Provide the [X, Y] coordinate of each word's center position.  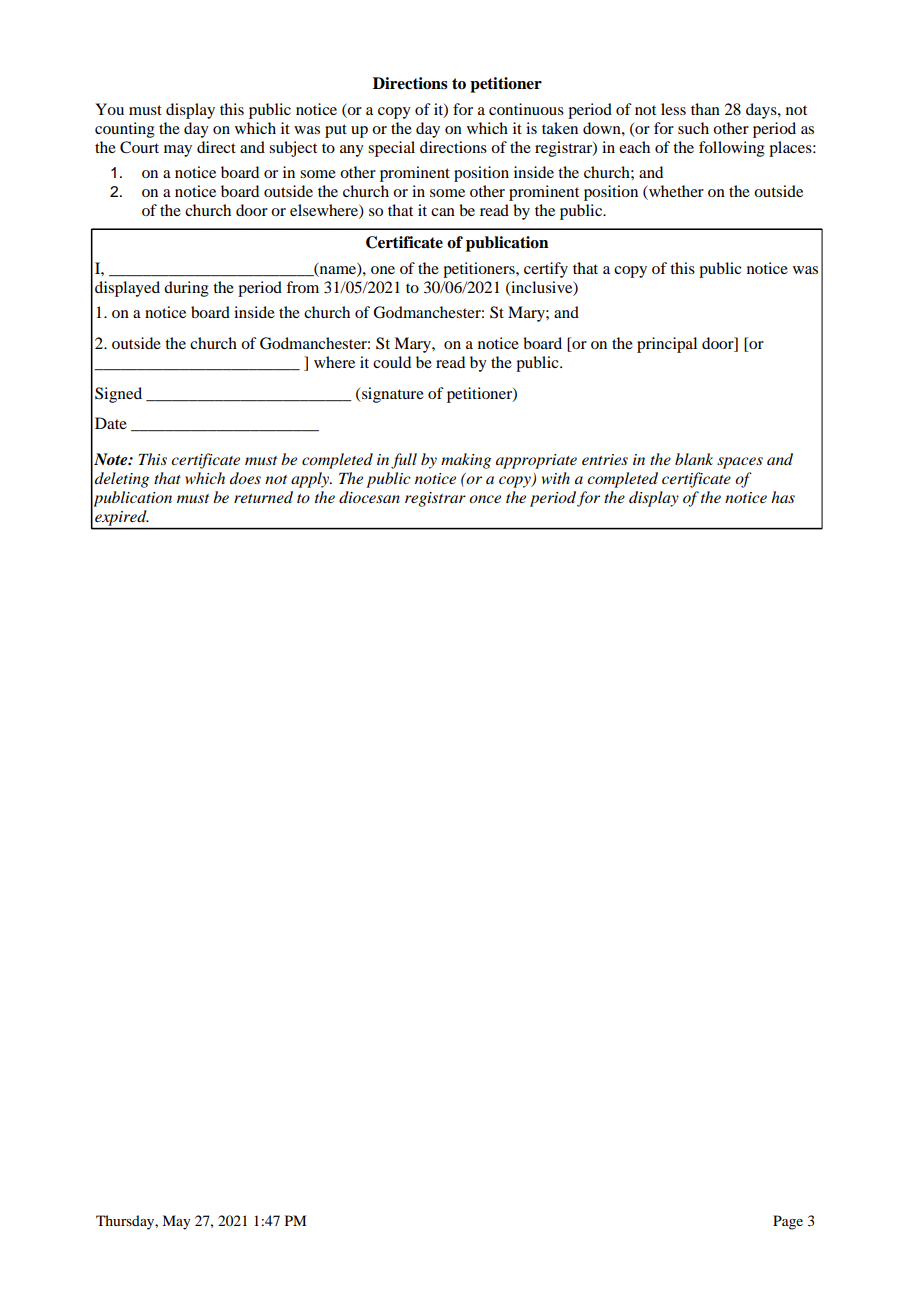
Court [139, 147]
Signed [118, 395]
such [693, 128]
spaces [740, 463]
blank [694, 459]
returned [263, 497]
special [391, 149]
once [485, 499]
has [783, 497]
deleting [122, 480]
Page [788, 1222]
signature [392, 395]
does [245, 478]
